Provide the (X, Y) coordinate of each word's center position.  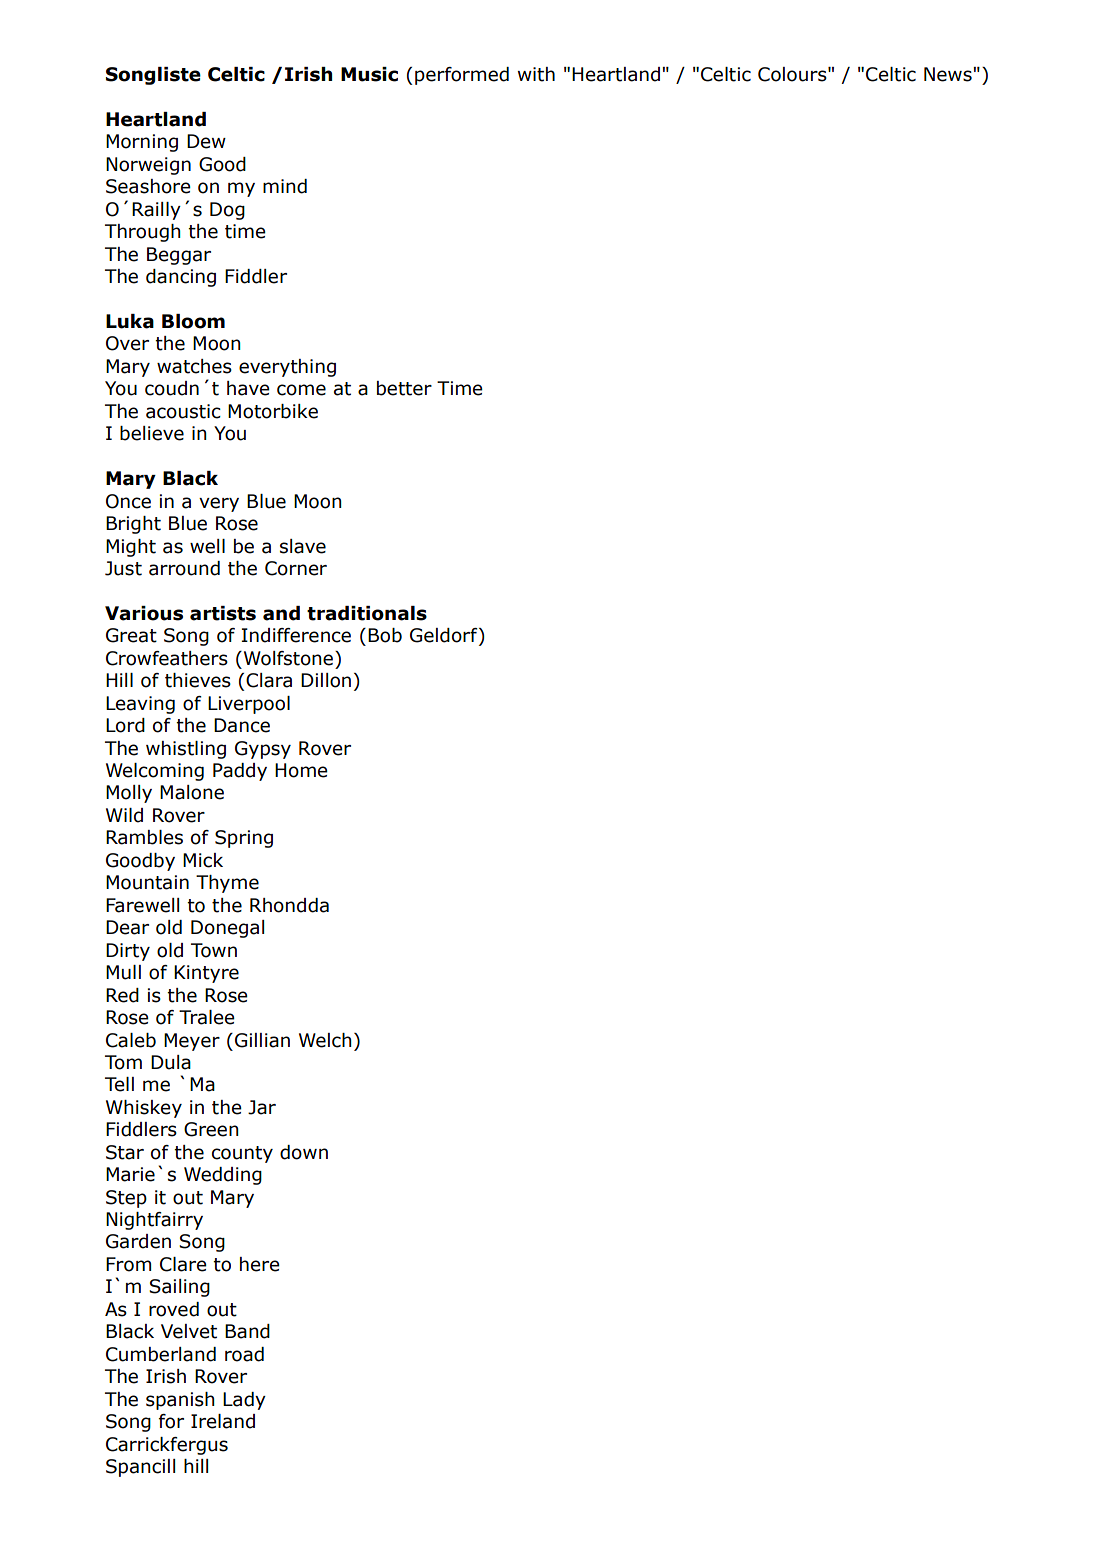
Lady (244, 1401)
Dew (206, 141)
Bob (385, 635)
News (949, 74)
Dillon (326, 680)
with (536, 74)
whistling (186, 750)
